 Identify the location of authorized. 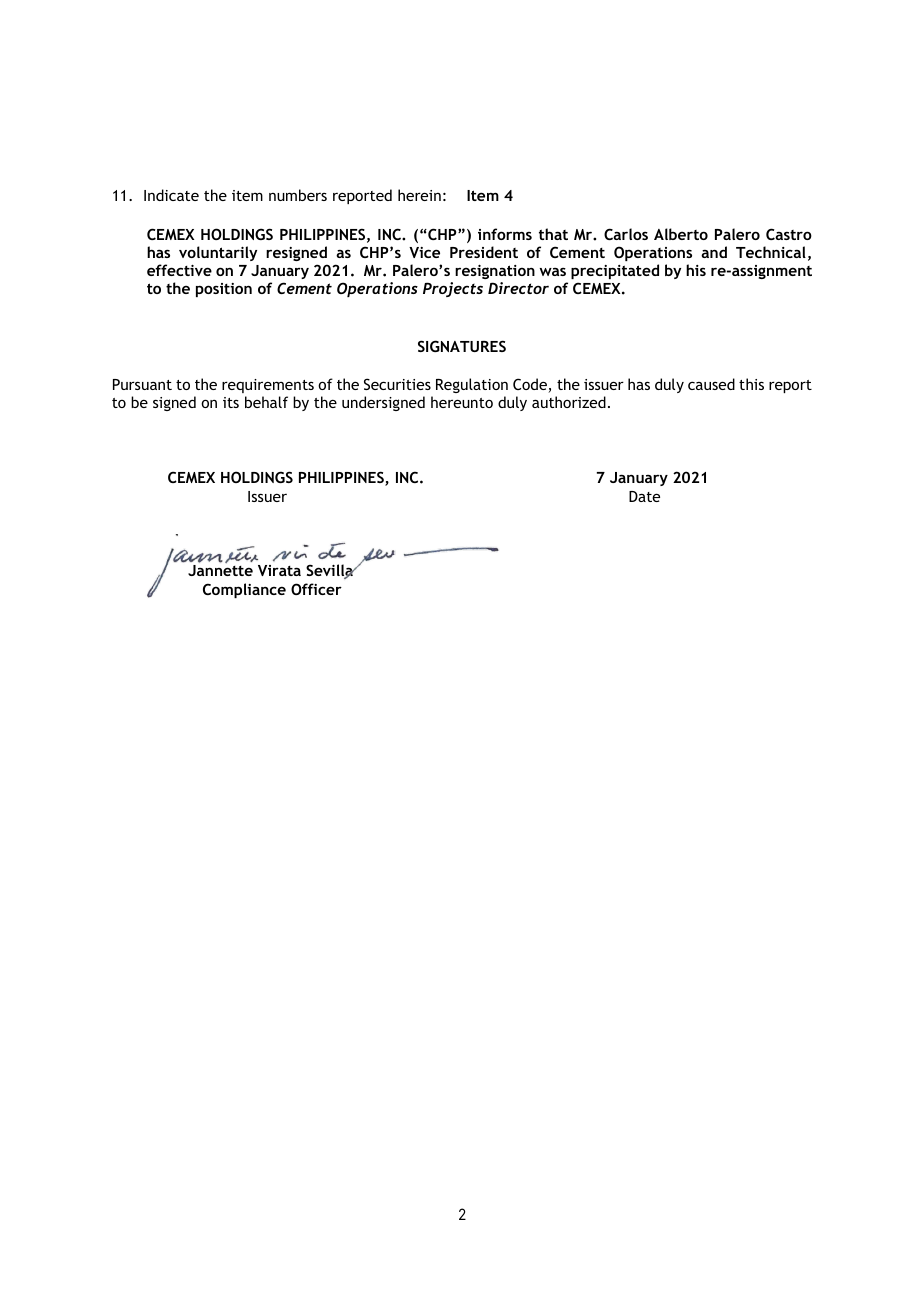
(569, 402).
